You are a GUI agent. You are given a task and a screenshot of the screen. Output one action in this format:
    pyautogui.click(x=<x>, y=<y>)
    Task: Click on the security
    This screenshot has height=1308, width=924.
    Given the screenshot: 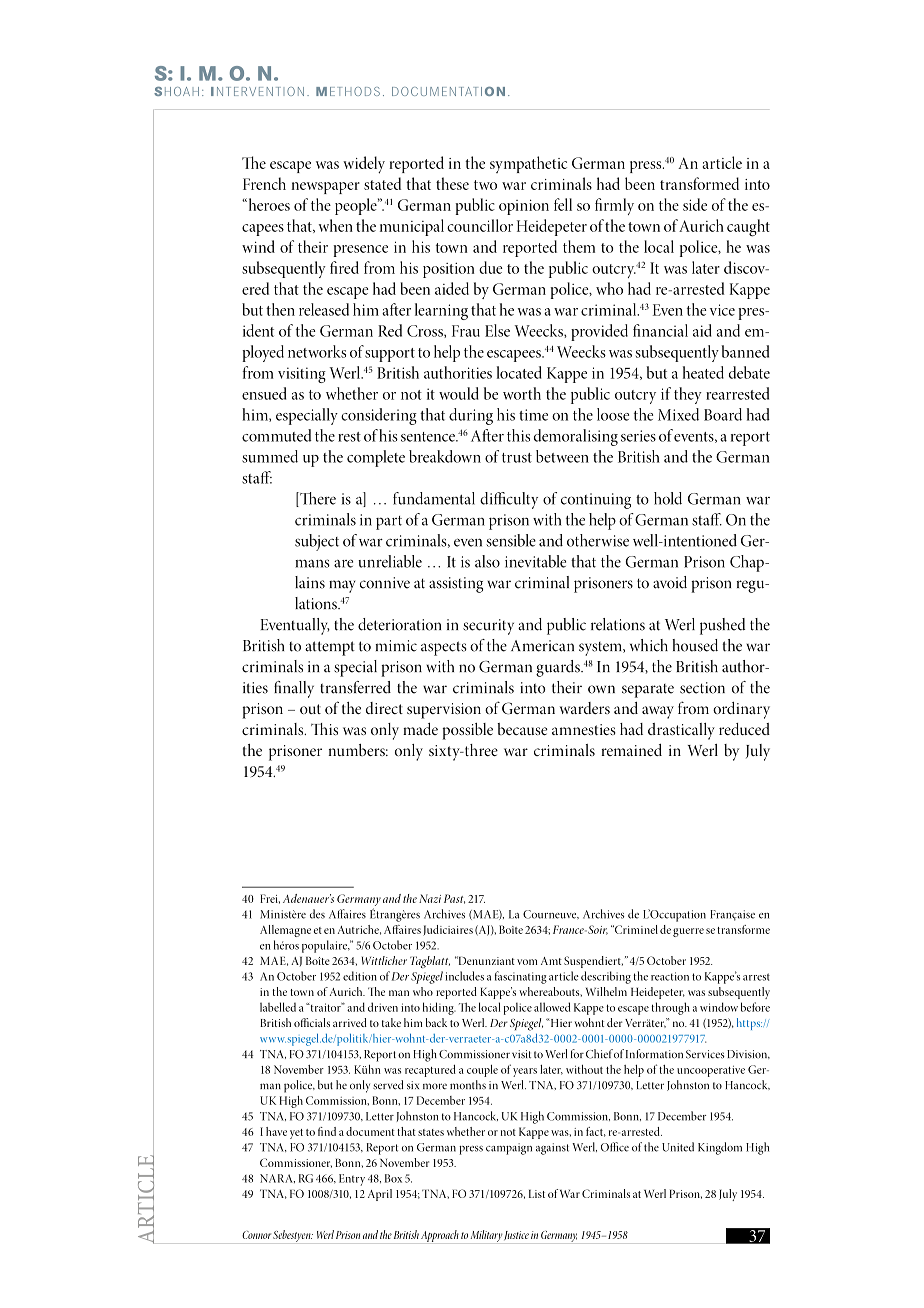 What is the action you would take?
    pyautogui.click(x=488, y=627)
